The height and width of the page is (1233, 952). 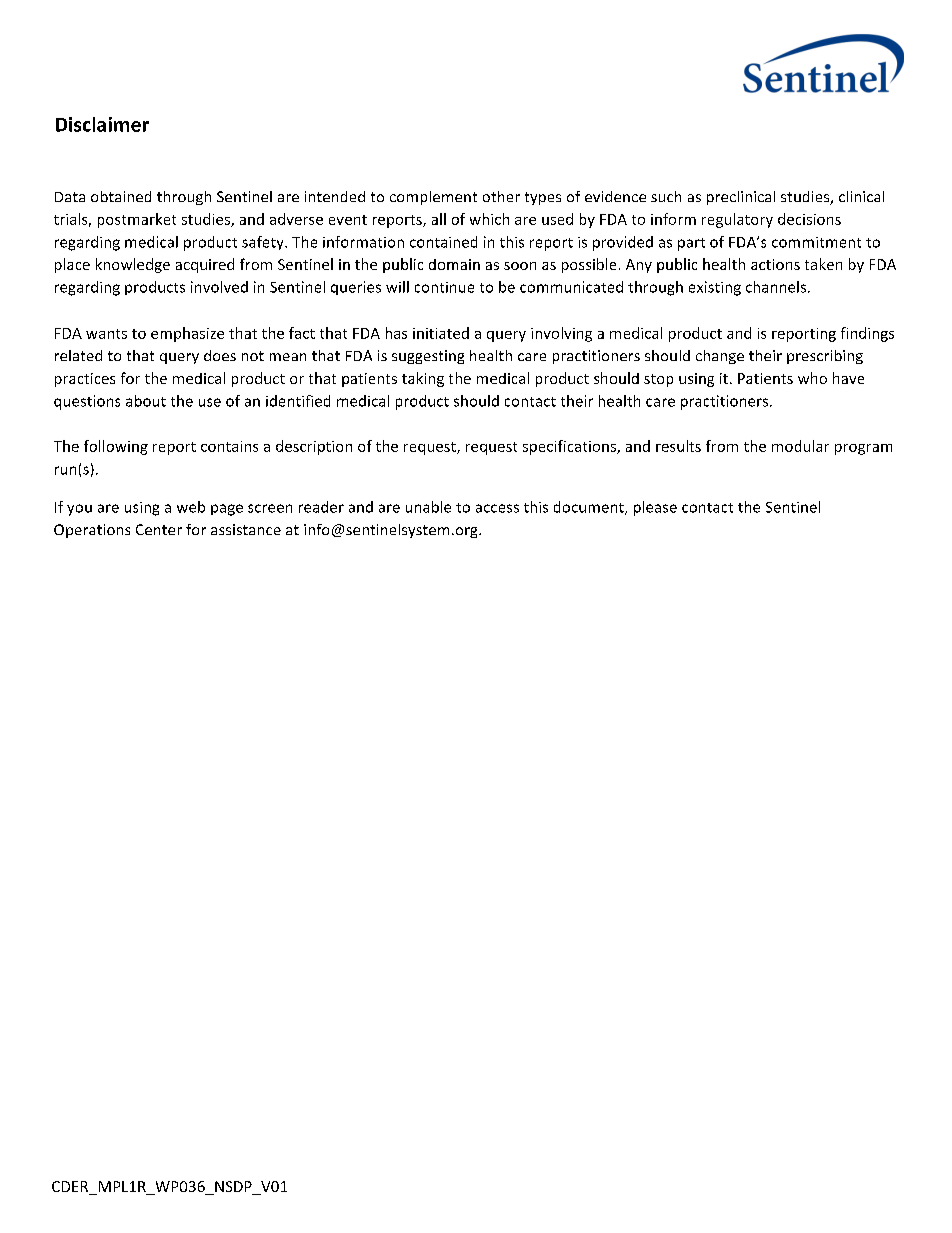 I want to click on other, so click(x=501, y=196).
